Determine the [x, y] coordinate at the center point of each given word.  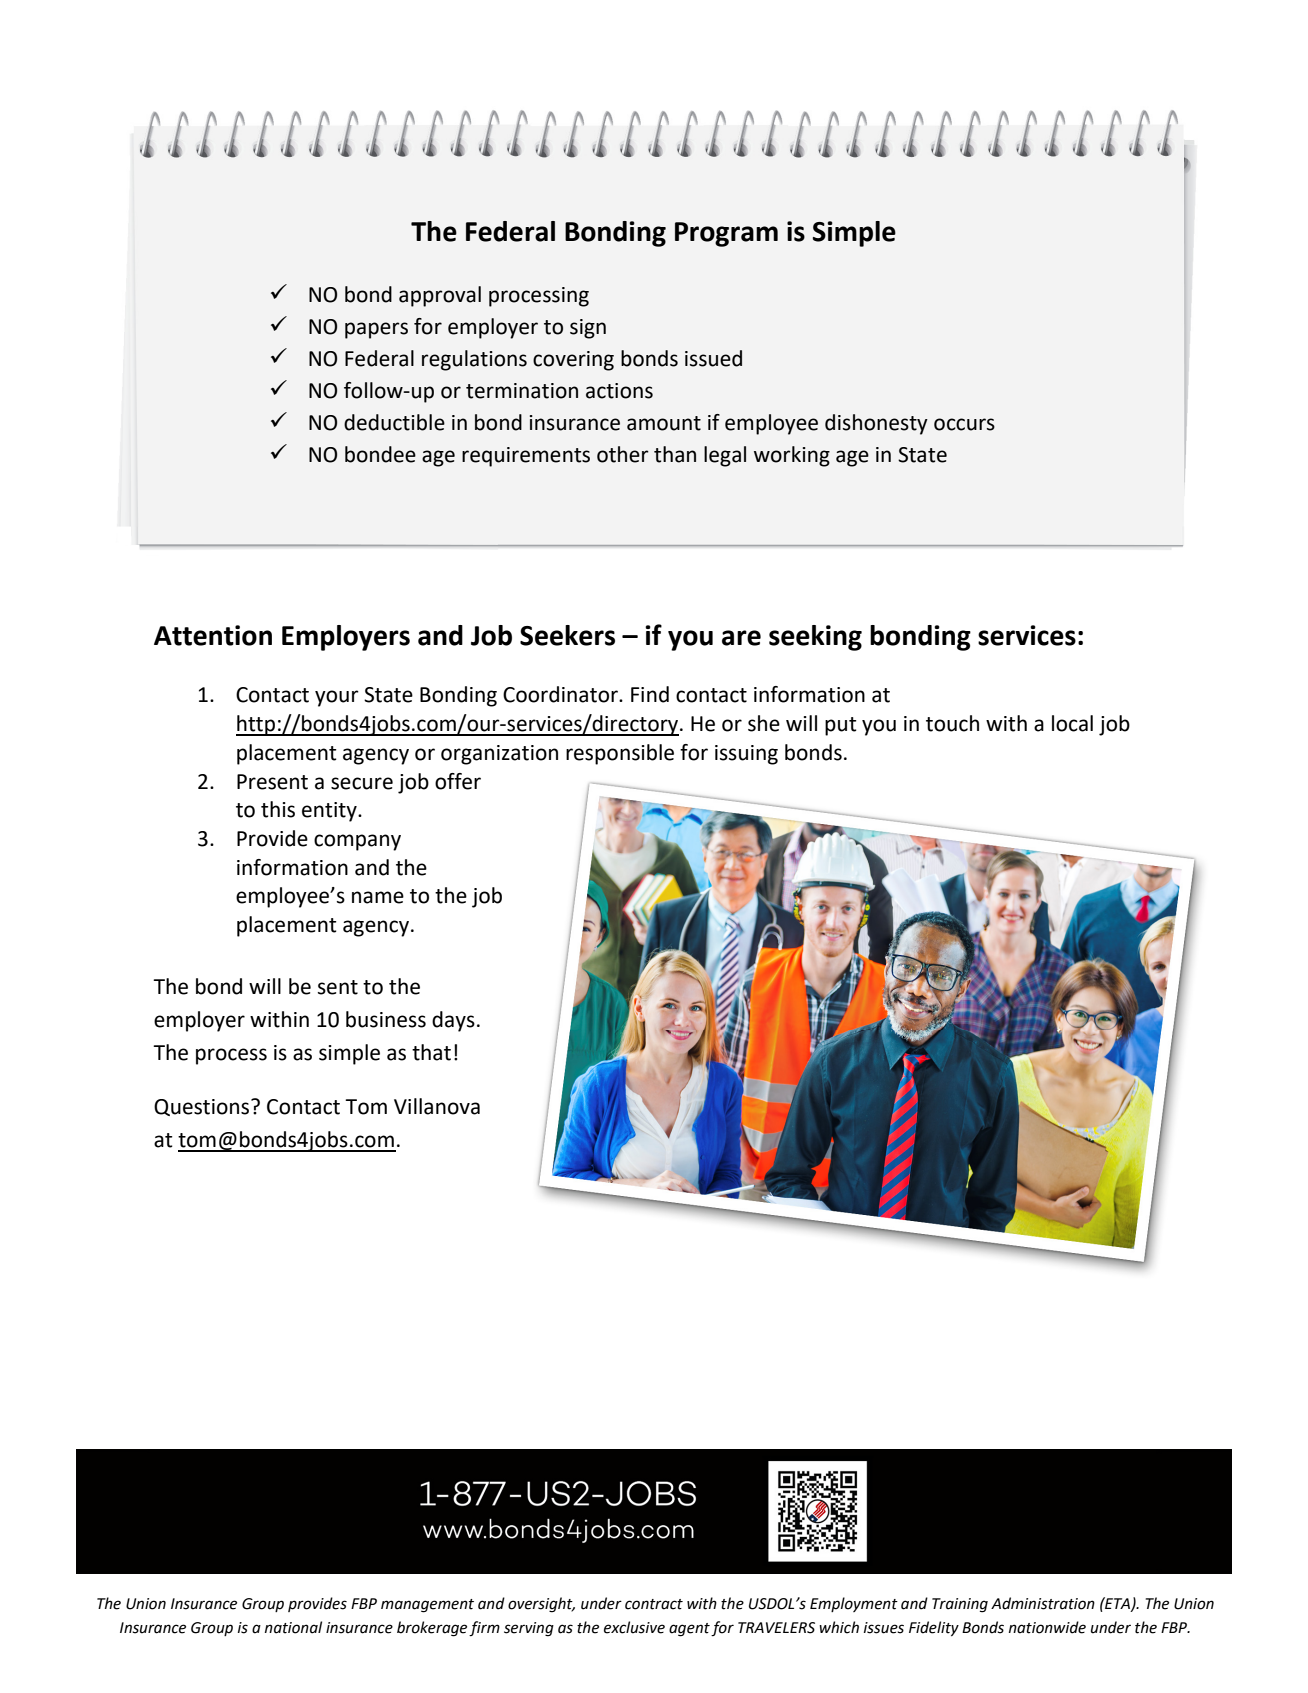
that [431, 1052]
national [293, 1627]
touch [952, 723]
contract [654, 1604]
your [337, 698]
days [453, 1021]
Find [650, 694]
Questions [203, 1107]
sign [588, 329]
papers [376, 330]
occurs [964, 424]
